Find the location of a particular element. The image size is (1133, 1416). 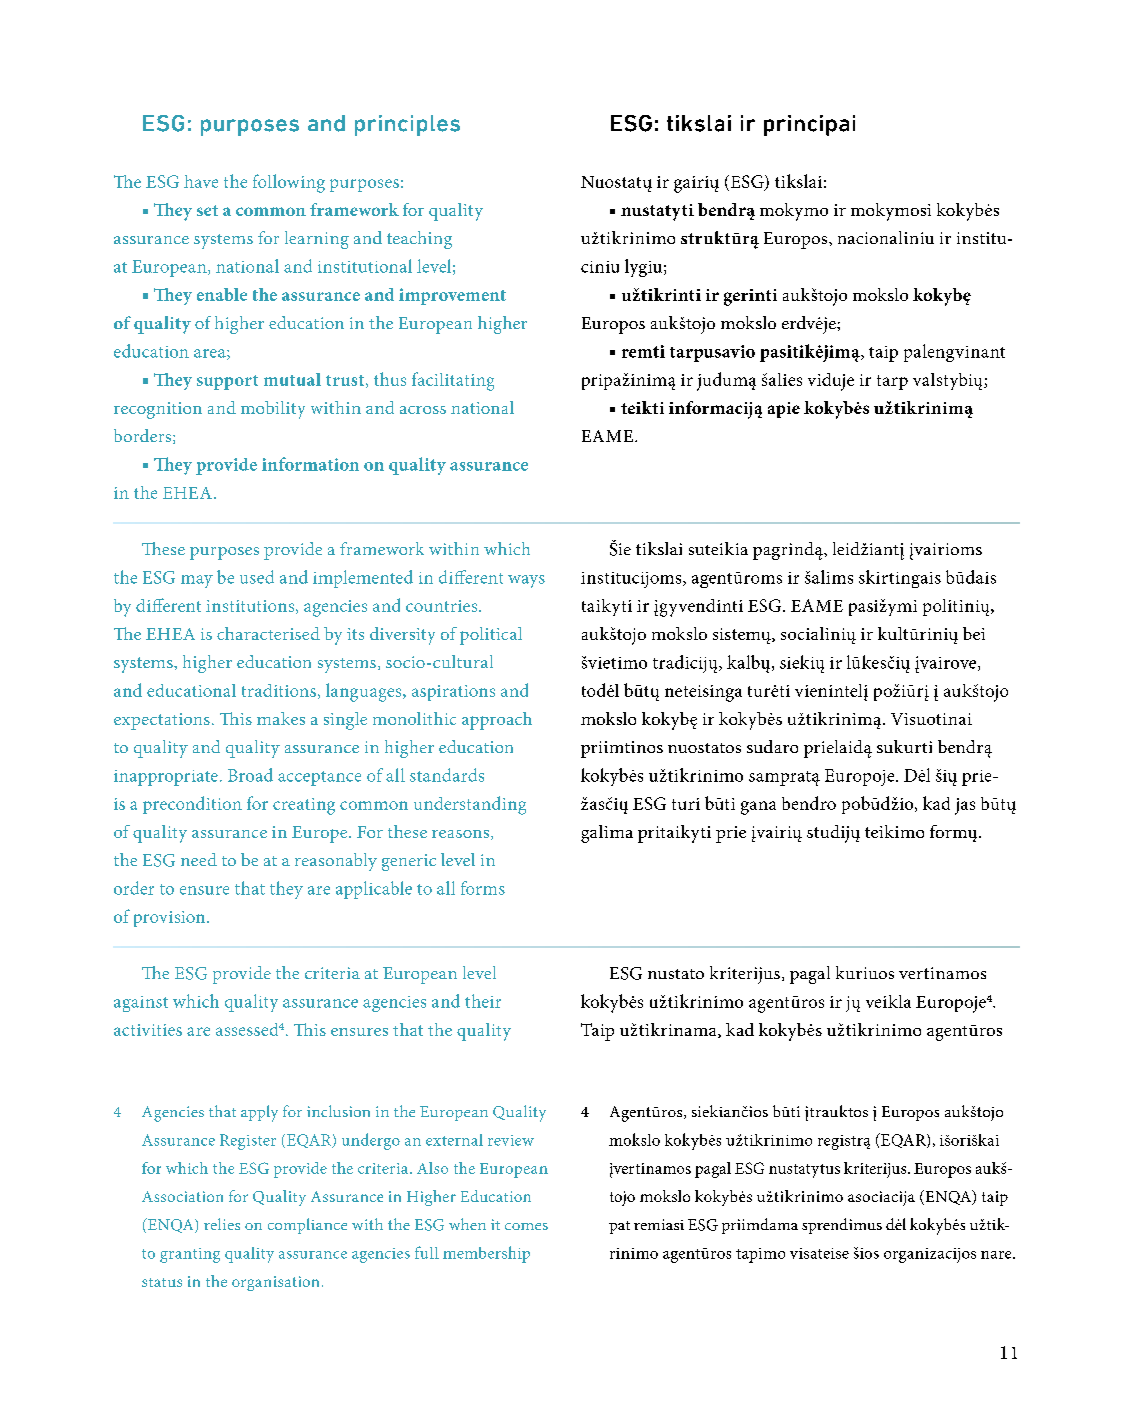

traditions is located at coordinates (279, 690).
